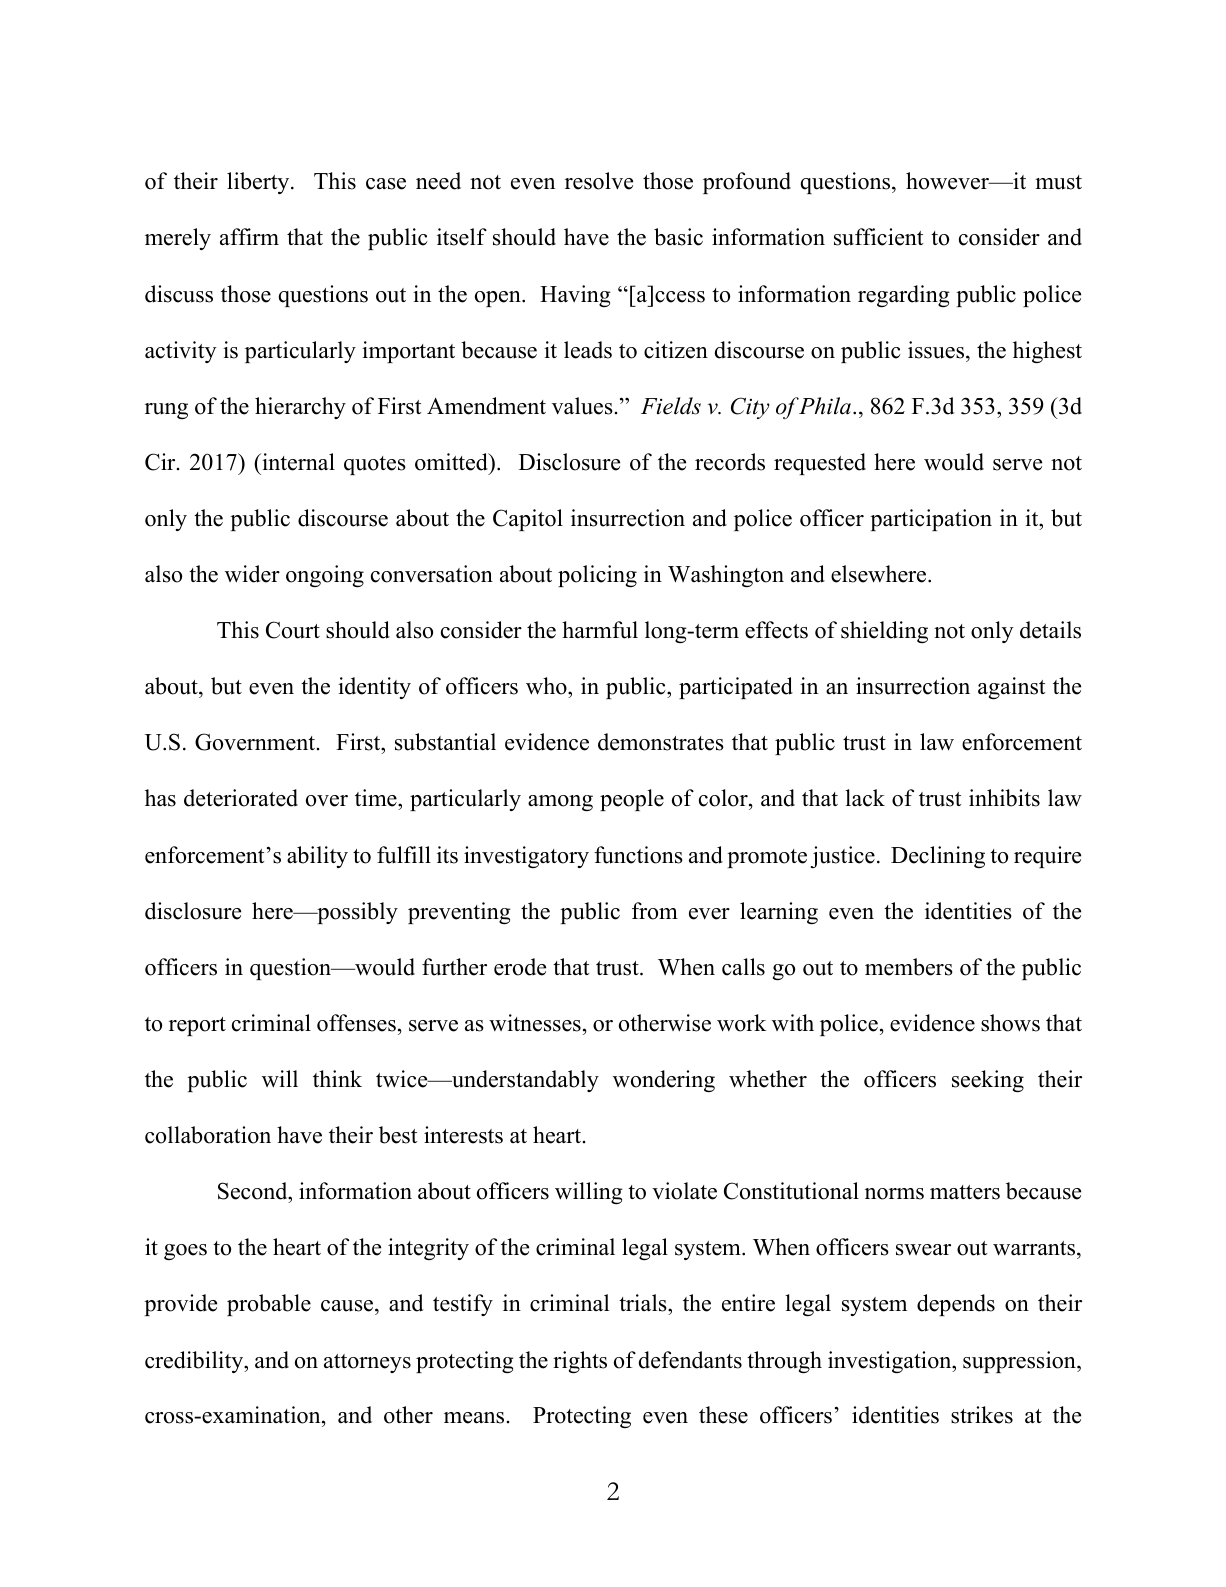 The image size is (1226, 1587). Describe the element at coordinates (249, 236) in the page. I see `affirm` at that location.
